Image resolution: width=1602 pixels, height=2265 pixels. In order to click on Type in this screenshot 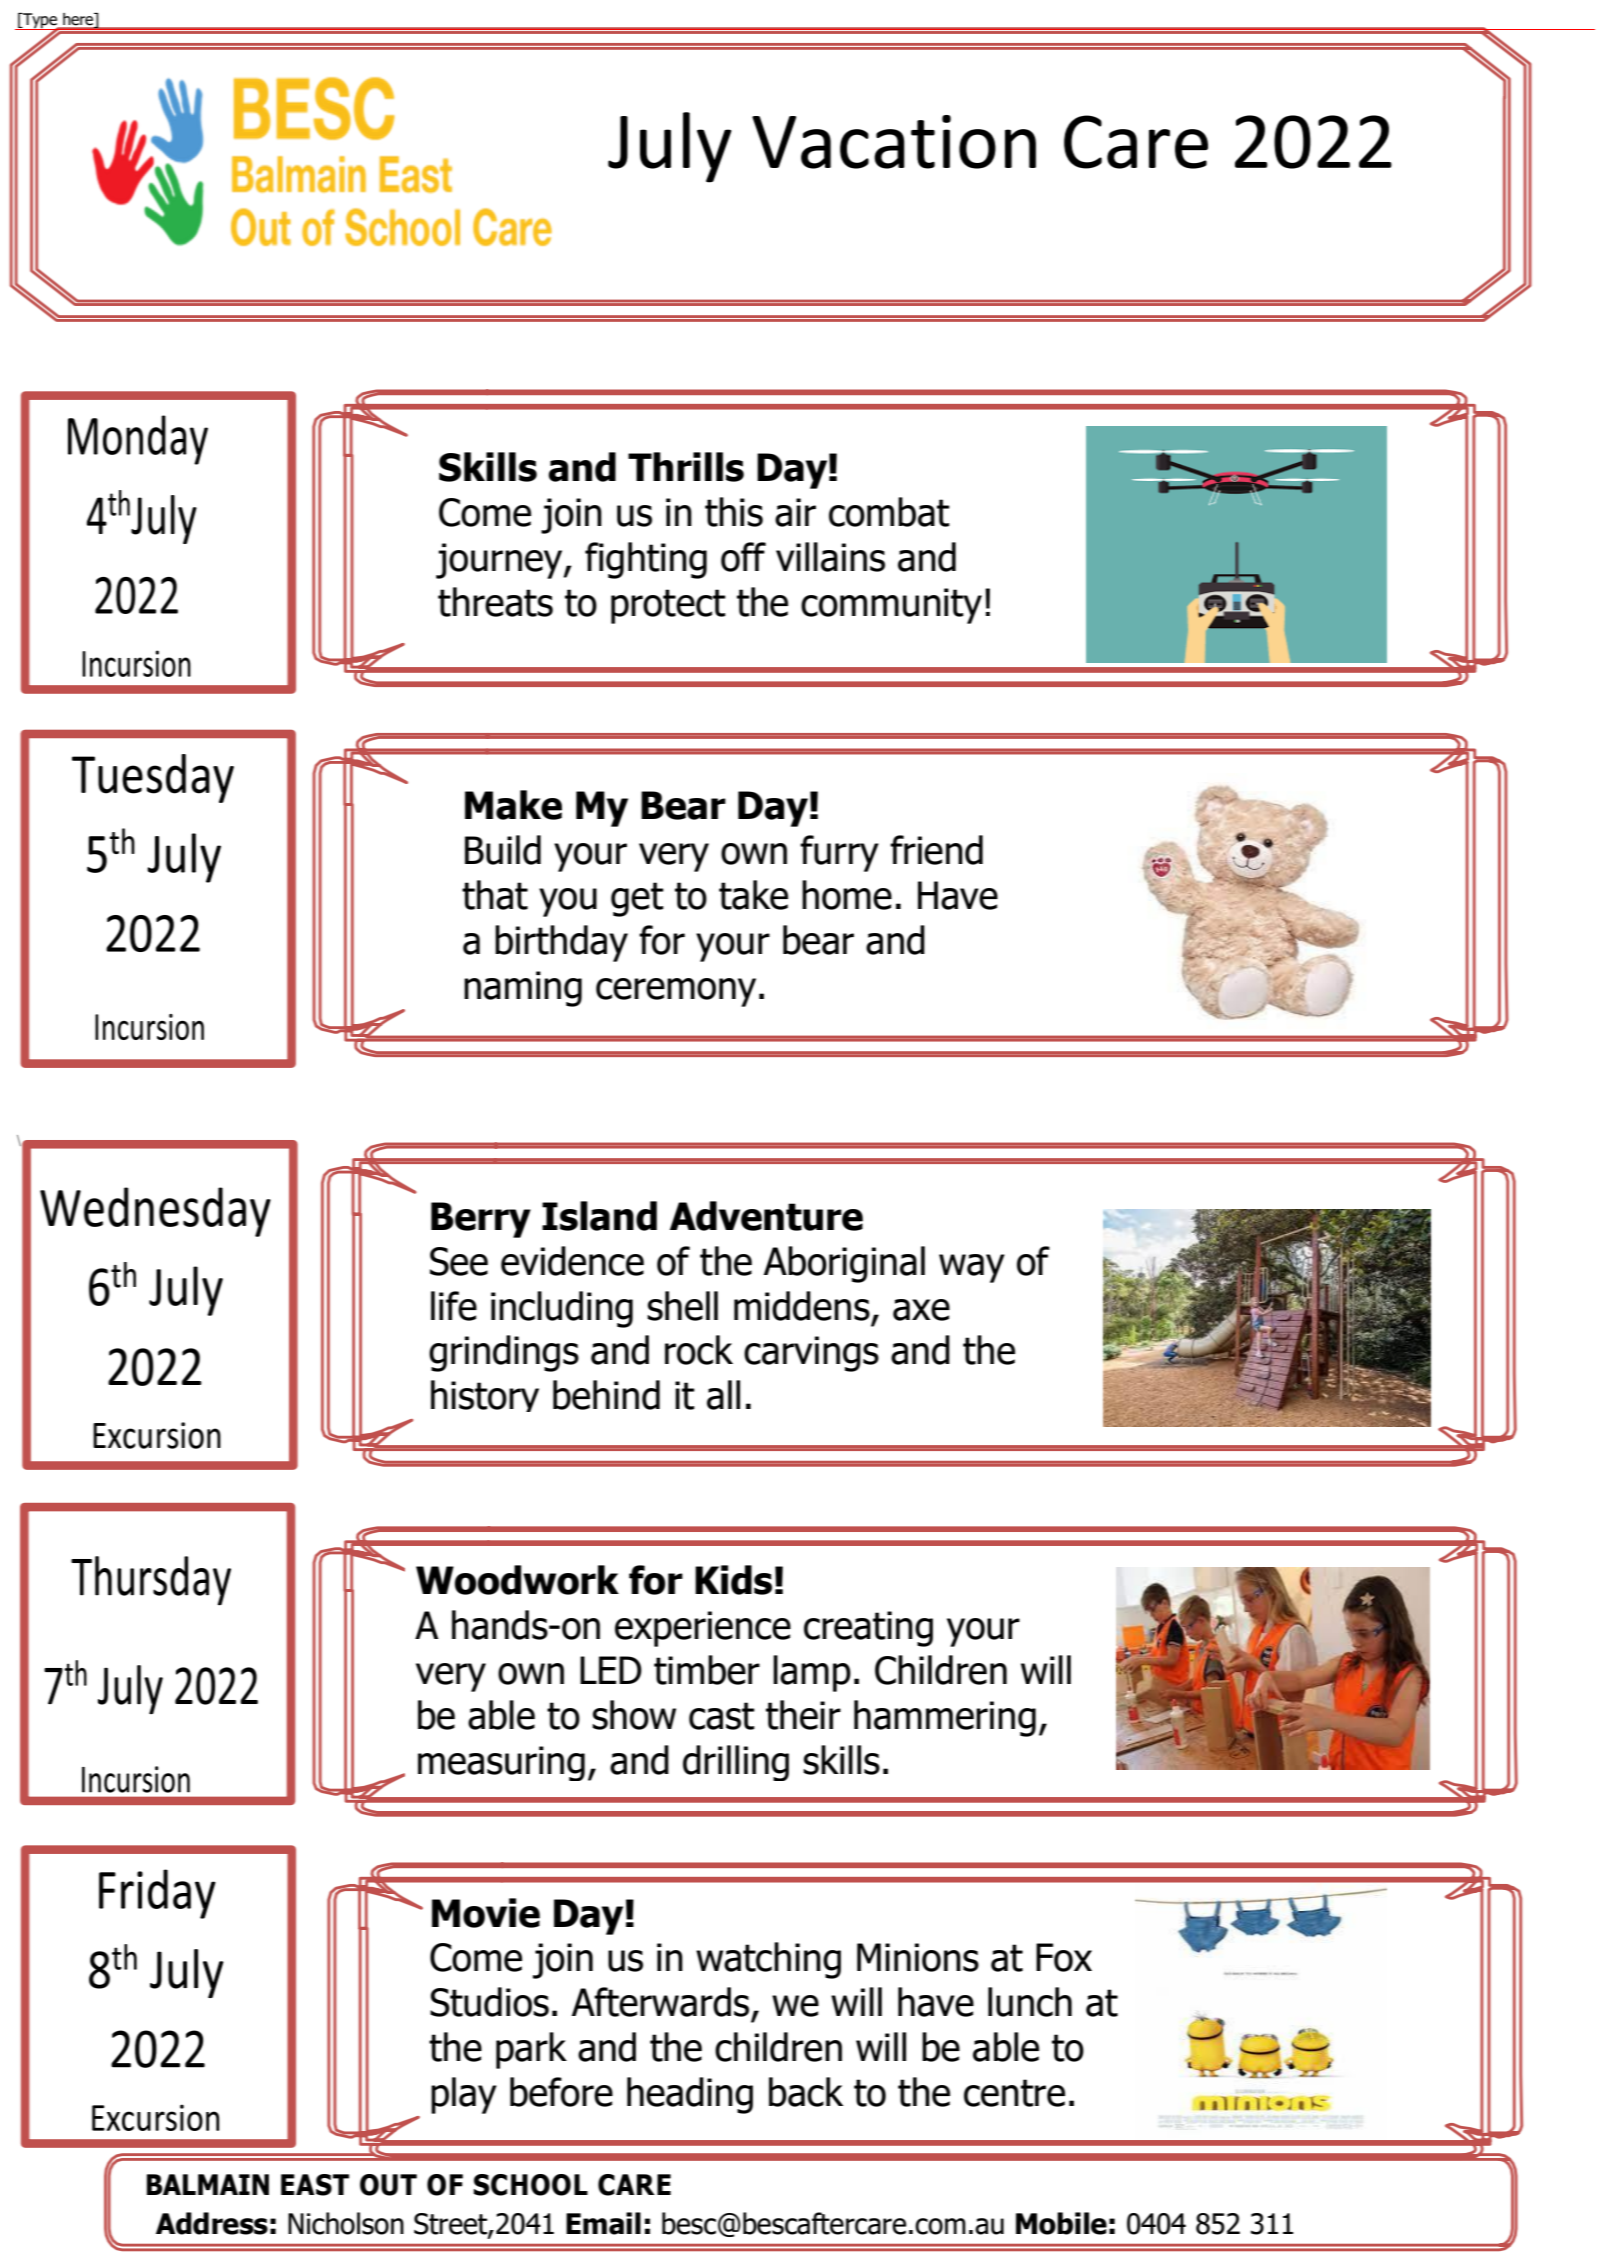, I will do `click(40, 22)`.
